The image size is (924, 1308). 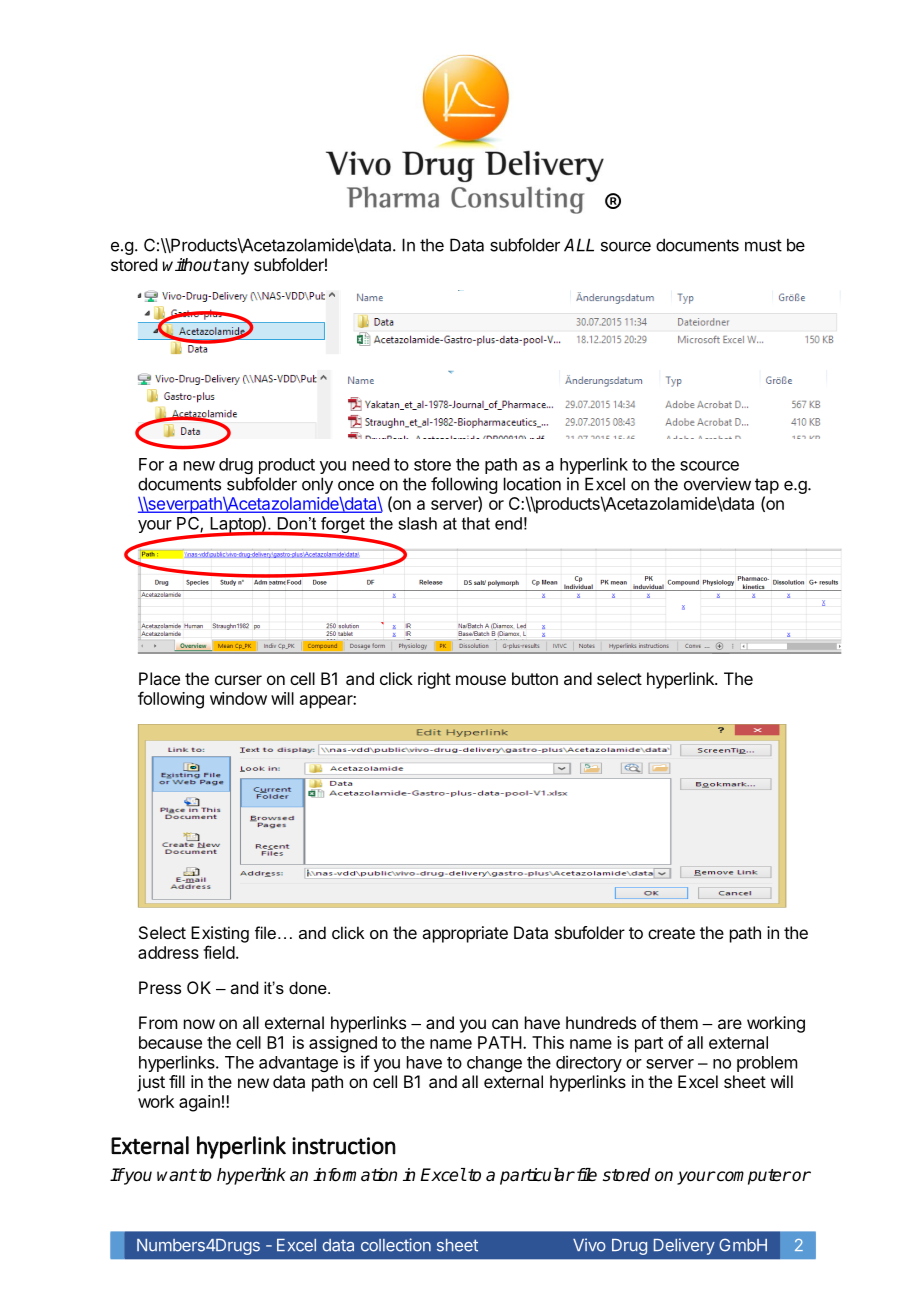 I want to click on create, so click(x=671, y=933).
